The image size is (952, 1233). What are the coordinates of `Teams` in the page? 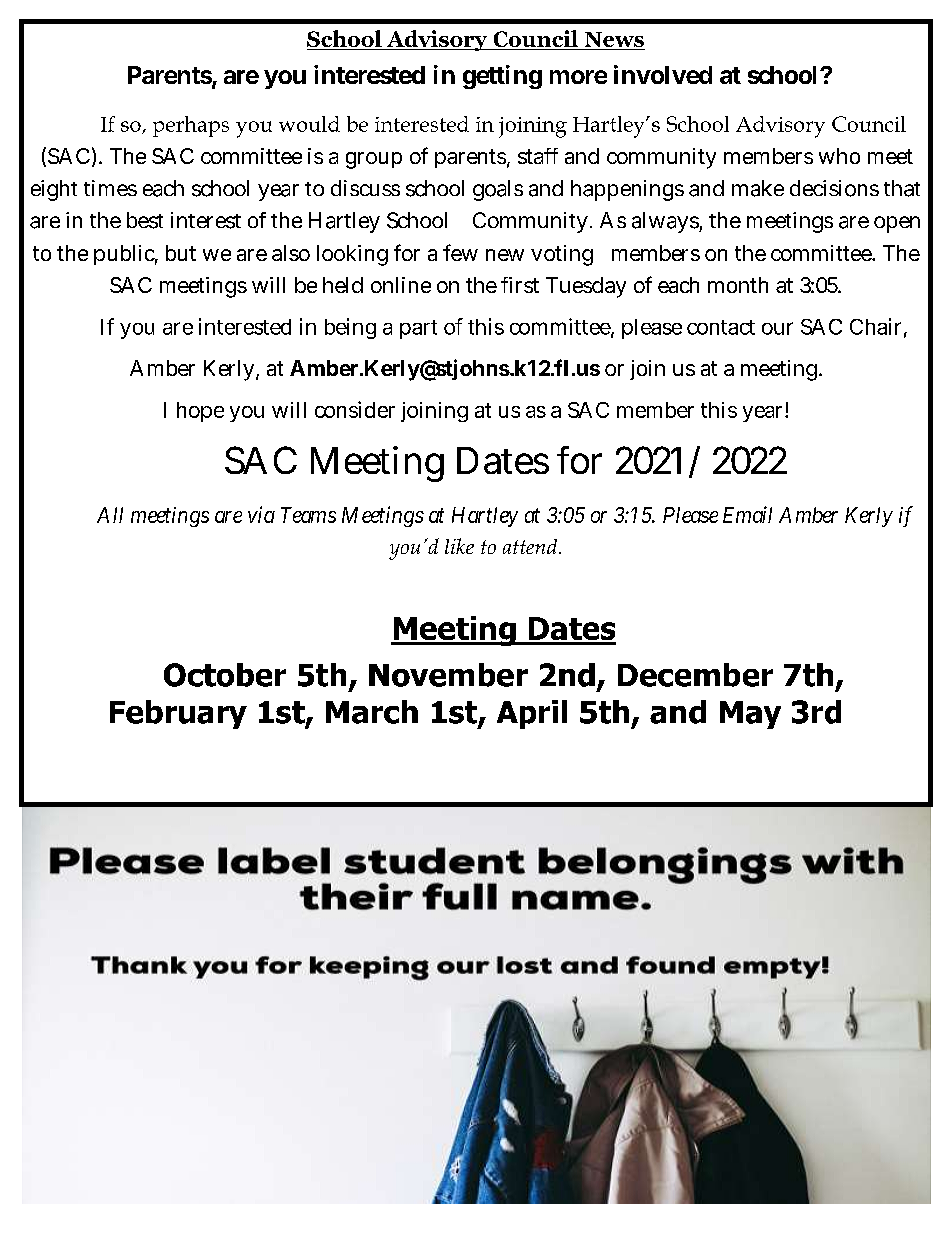 It's located at (308, 515).
